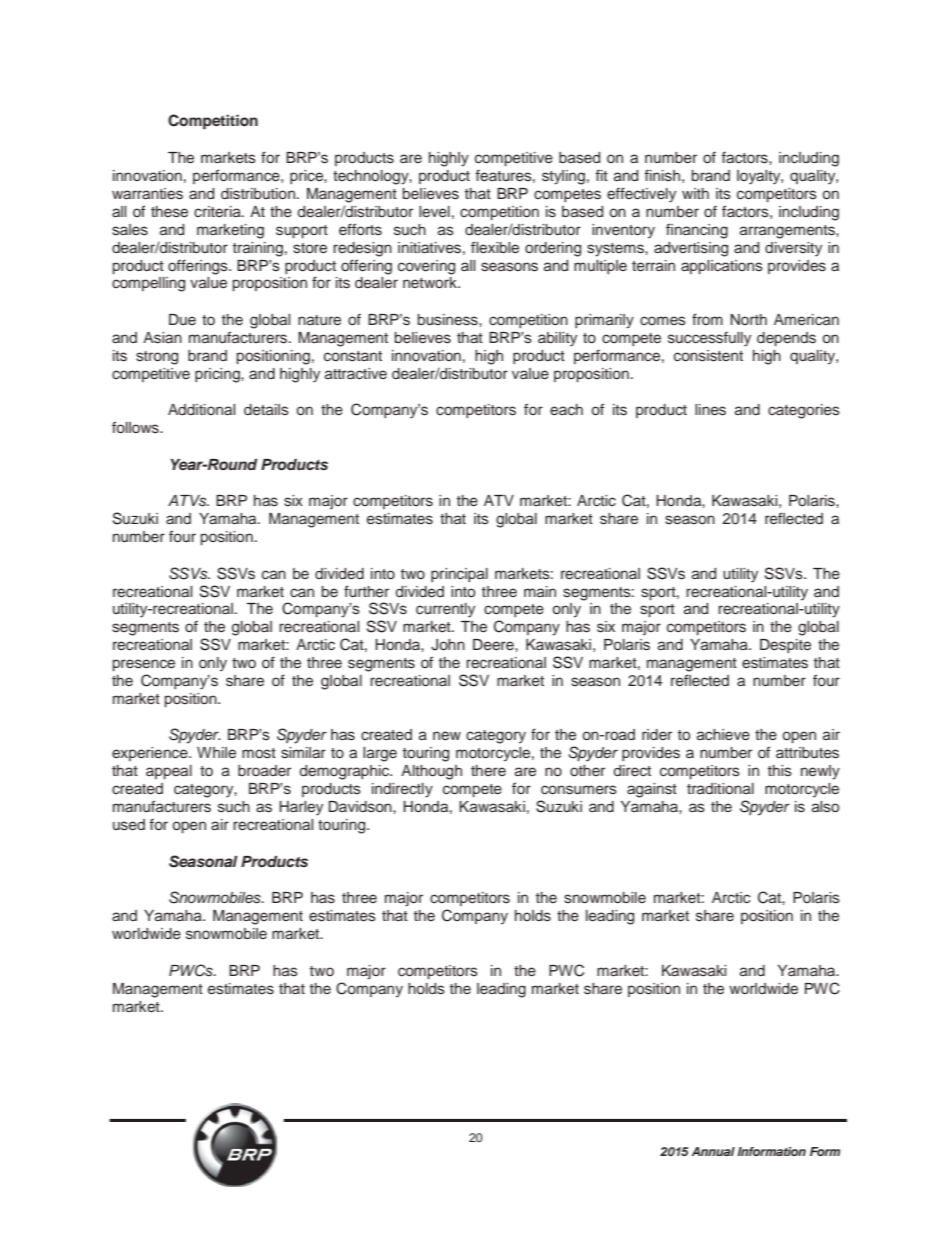 The width and height of the screenshot is (952, 1233). What do you see at coordinates (695, 193) in the screenshot?
I see `with` at bounding box center [695, 193].
